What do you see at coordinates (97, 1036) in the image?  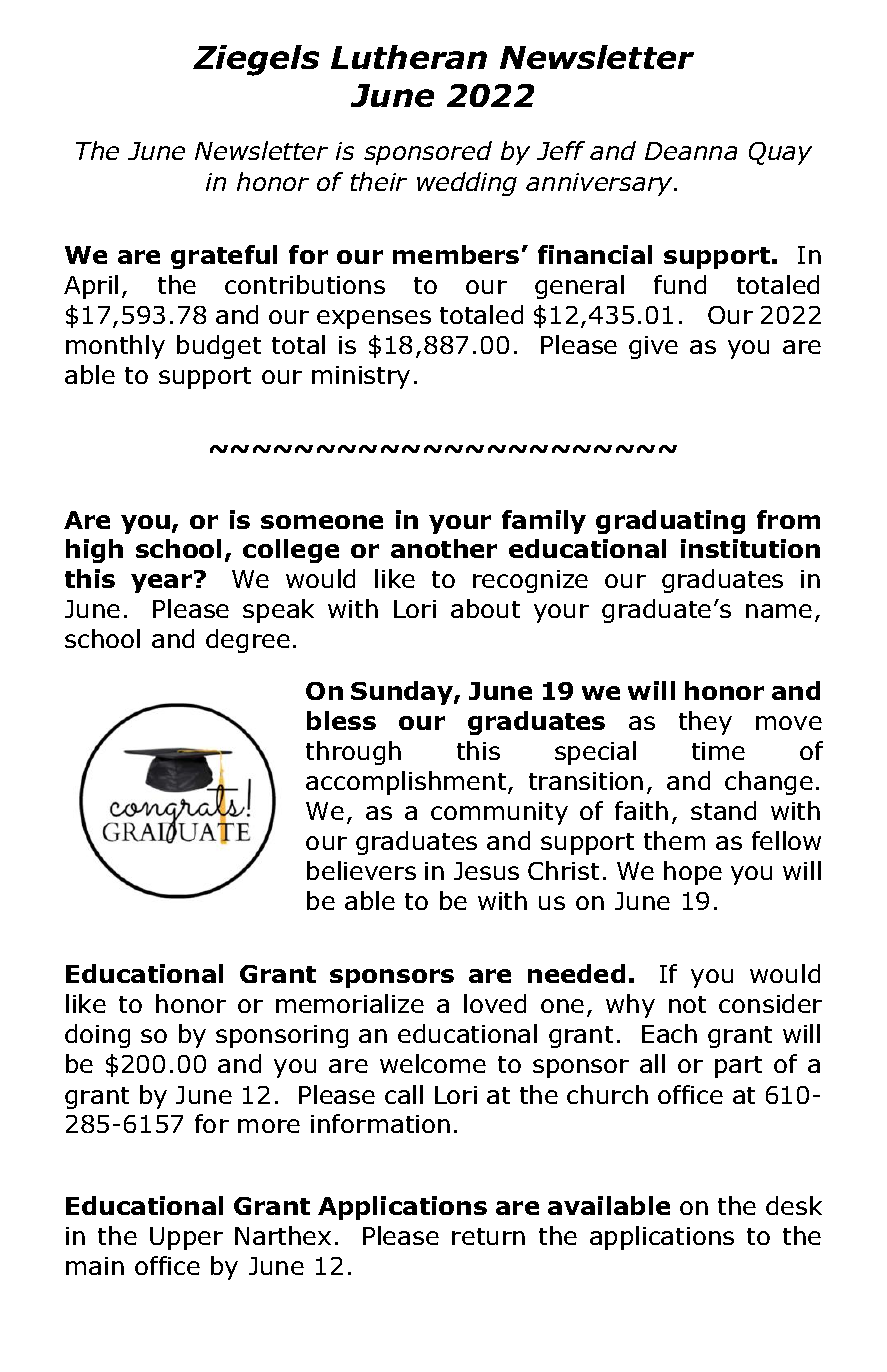 I see `doing` at bounding box center [97, 1036].
